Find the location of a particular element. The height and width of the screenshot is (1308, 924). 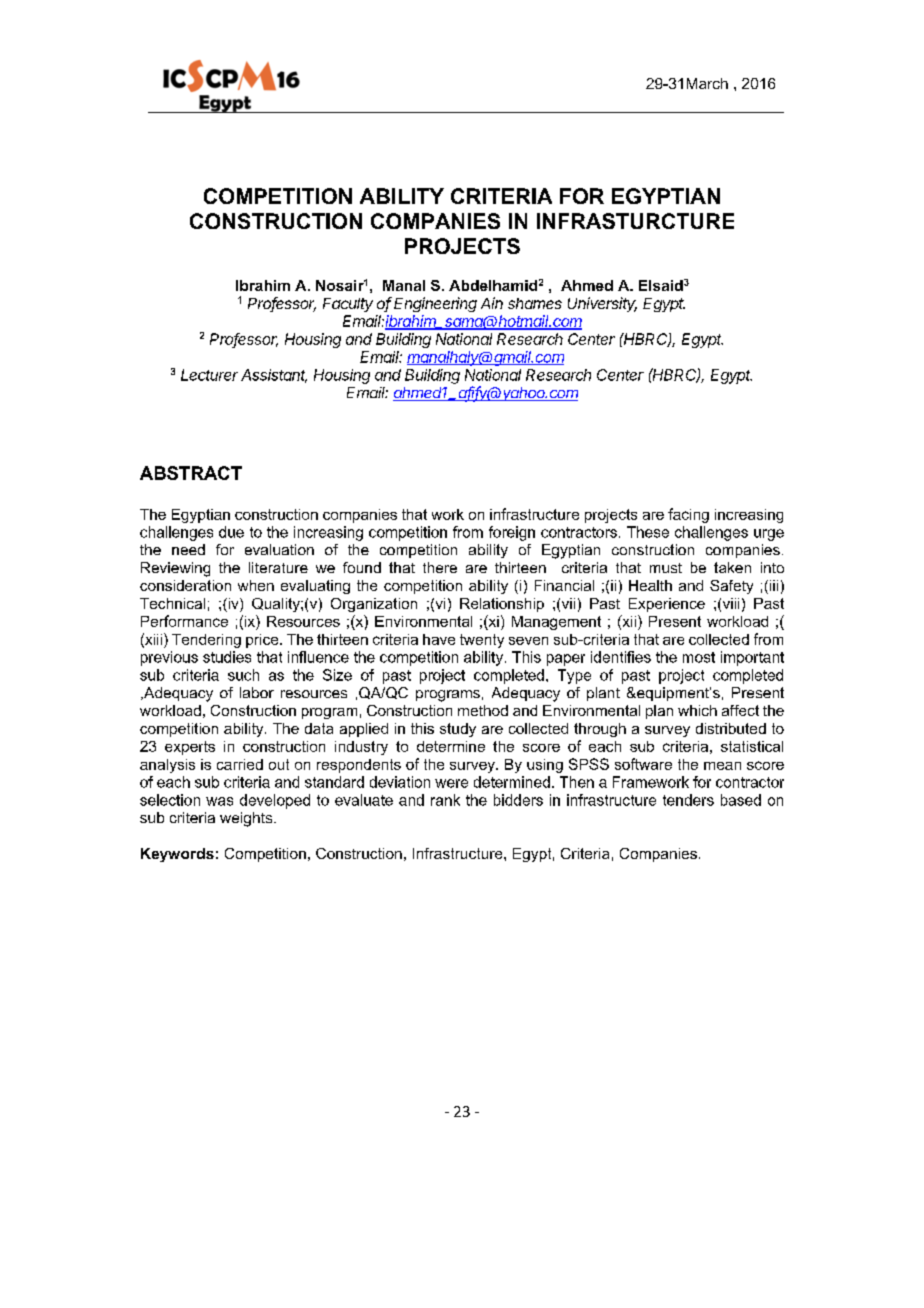

weights is located at coordinates (247, 819).
